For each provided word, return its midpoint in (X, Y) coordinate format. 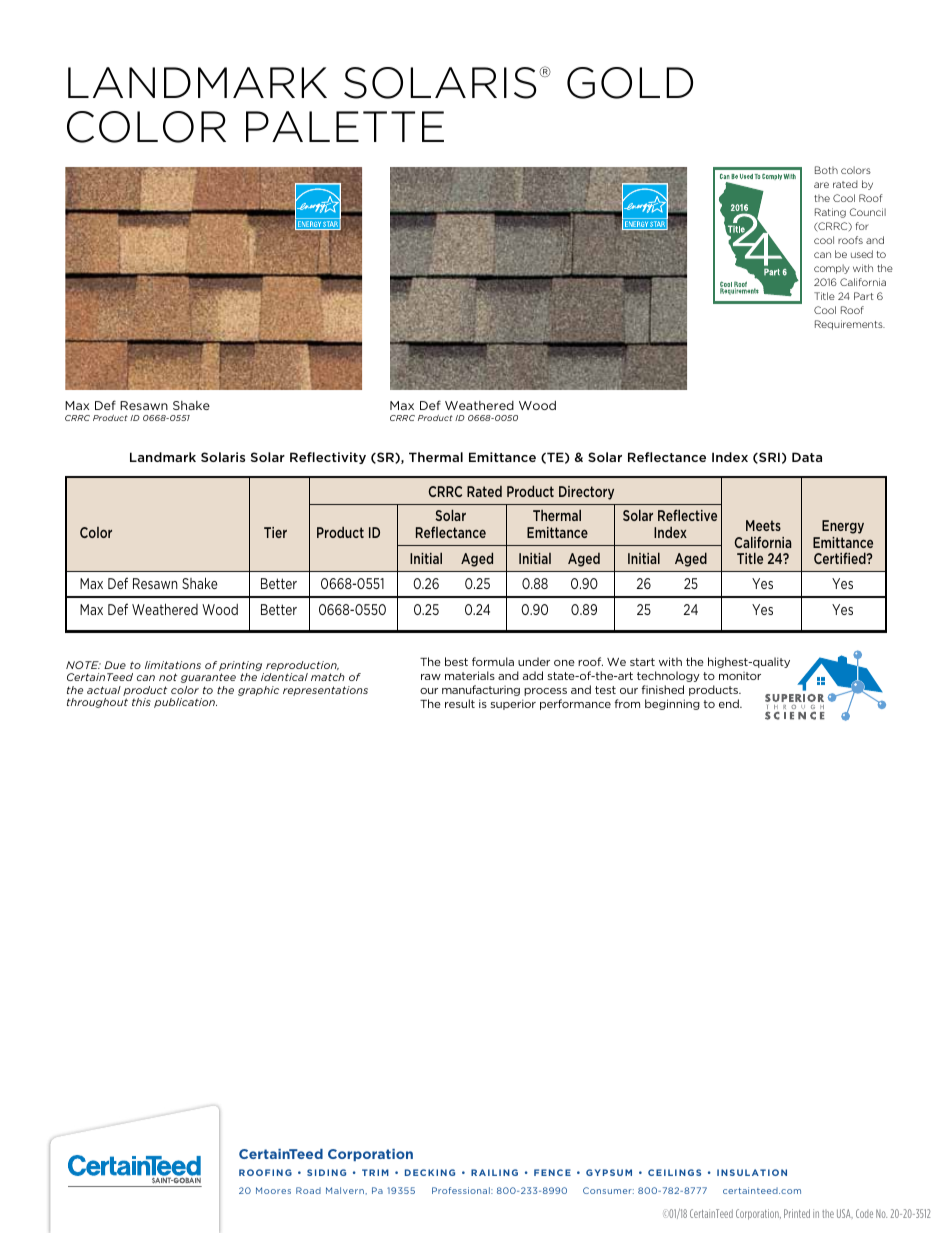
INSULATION (752, 1172)
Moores (273, 1190)
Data (807, 457)
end (730, 703)
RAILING (494, 1172)
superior (513, 704)
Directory (586, 493)
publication (185, 703)
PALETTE (345, 126)
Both (826, 170)
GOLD (630, 83)
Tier (275, 532)
